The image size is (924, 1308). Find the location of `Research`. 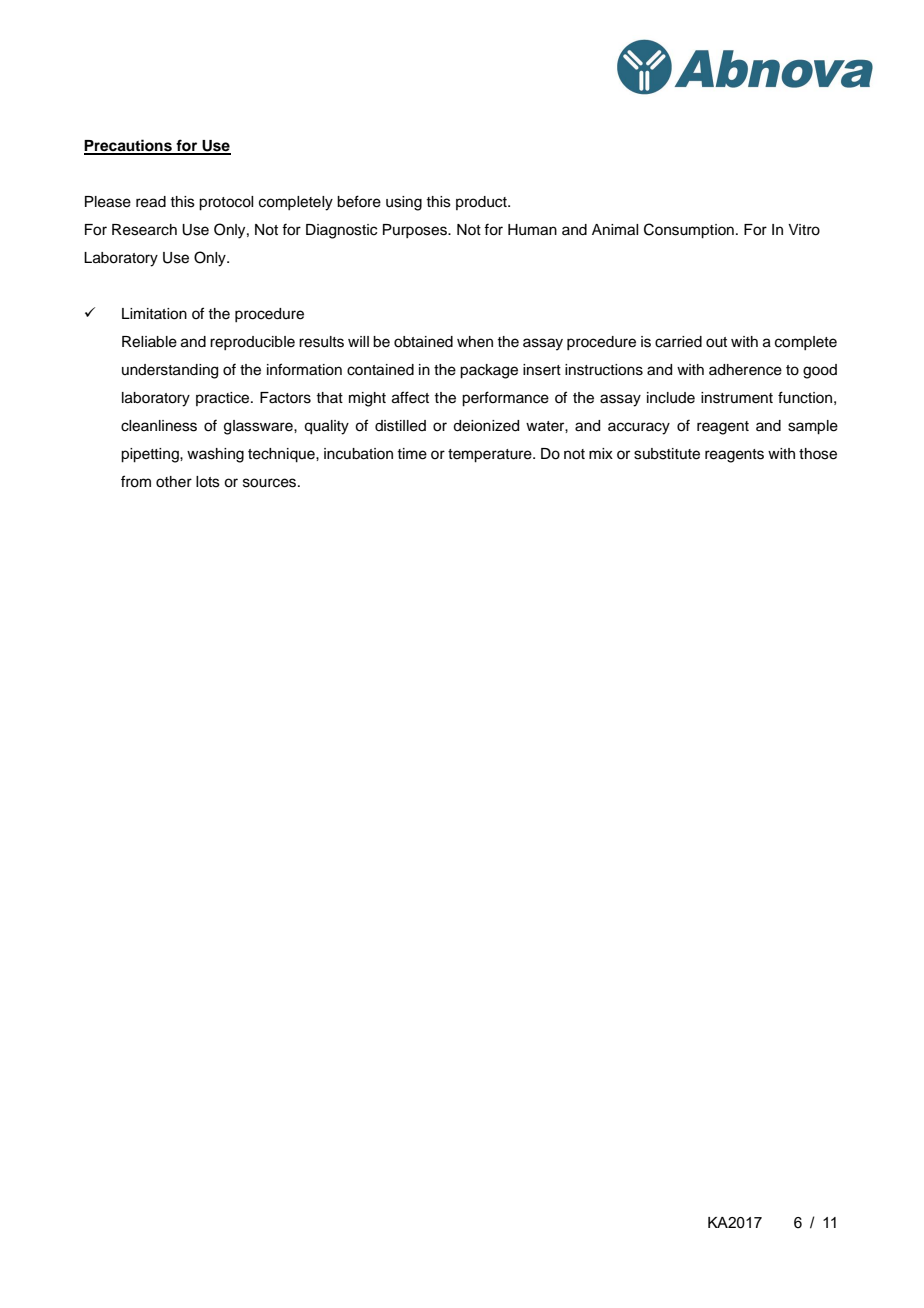

Research is located at coordinates (144, 230).
